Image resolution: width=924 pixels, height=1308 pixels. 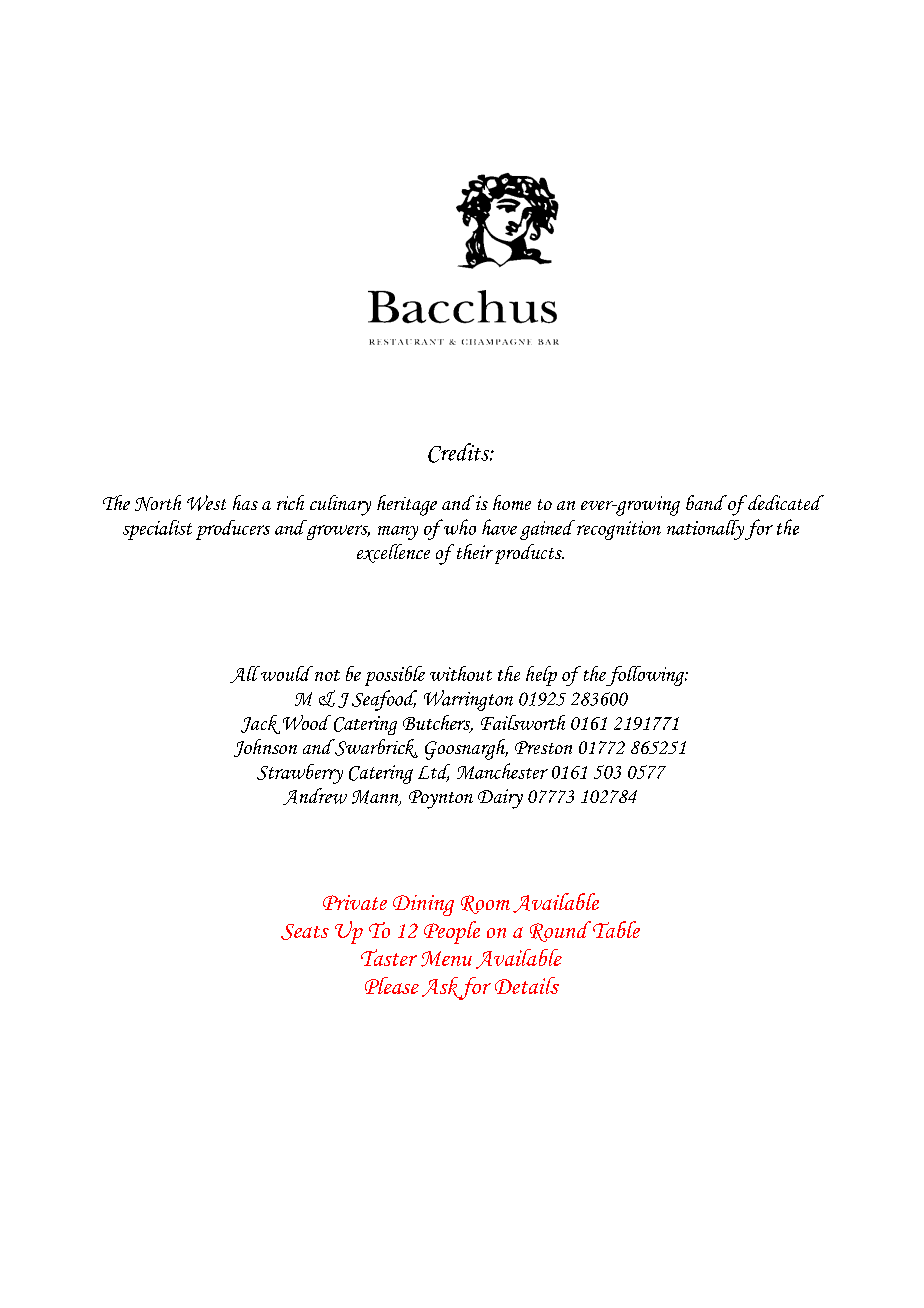 I want to click on Seats, so click(x=305, y=932).
